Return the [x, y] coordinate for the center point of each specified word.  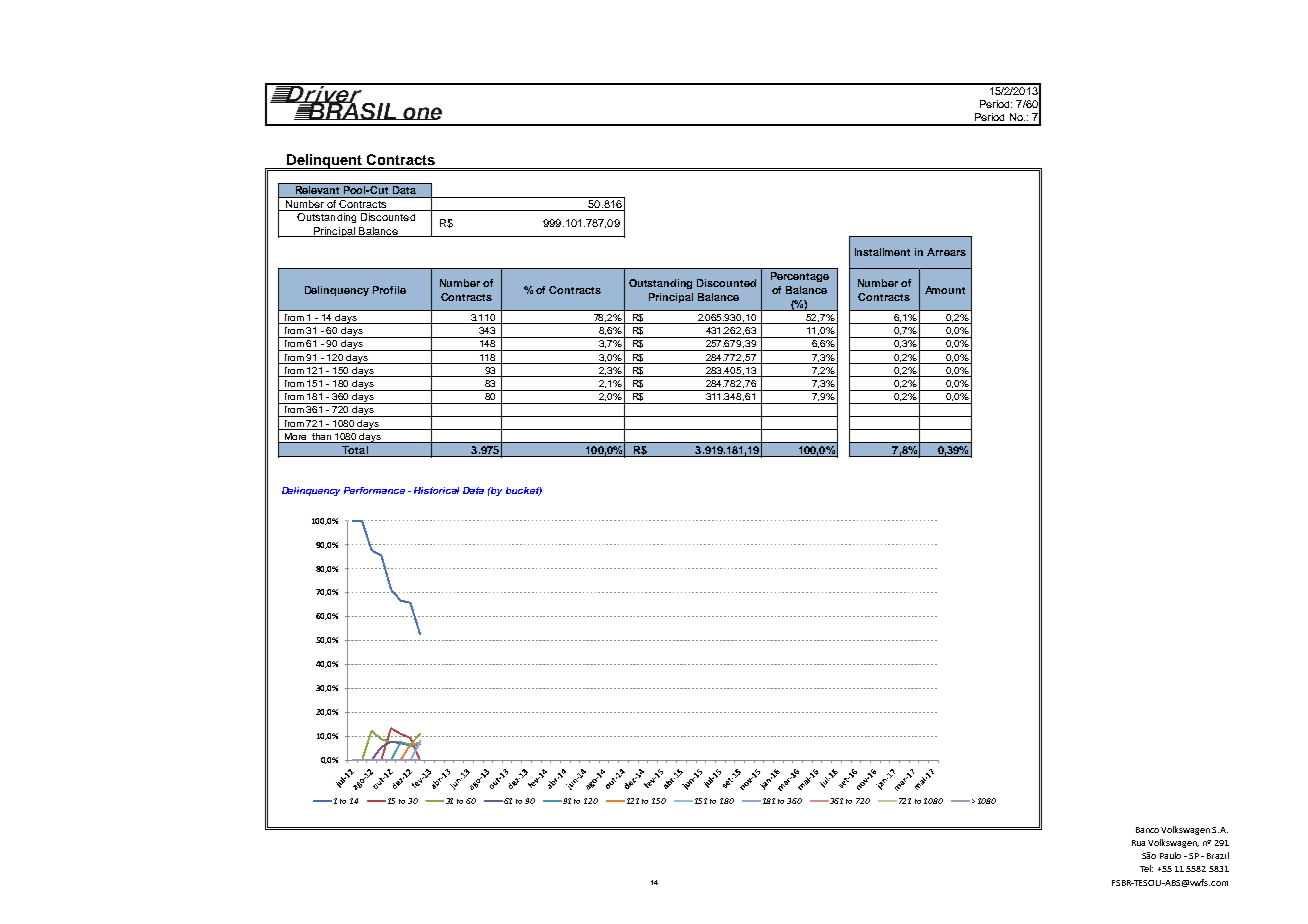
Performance [374, 490]
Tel [1146, 868]
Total [355, 451]
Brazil [1218, 855]
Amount [945, 290]
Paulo [1170, 855]
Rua [1138, 843]
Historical [436, 490]
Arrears [946, 252]
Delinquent [325, 162]
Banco [1147, 830]
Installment [882, 252]
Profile [389, 290]
